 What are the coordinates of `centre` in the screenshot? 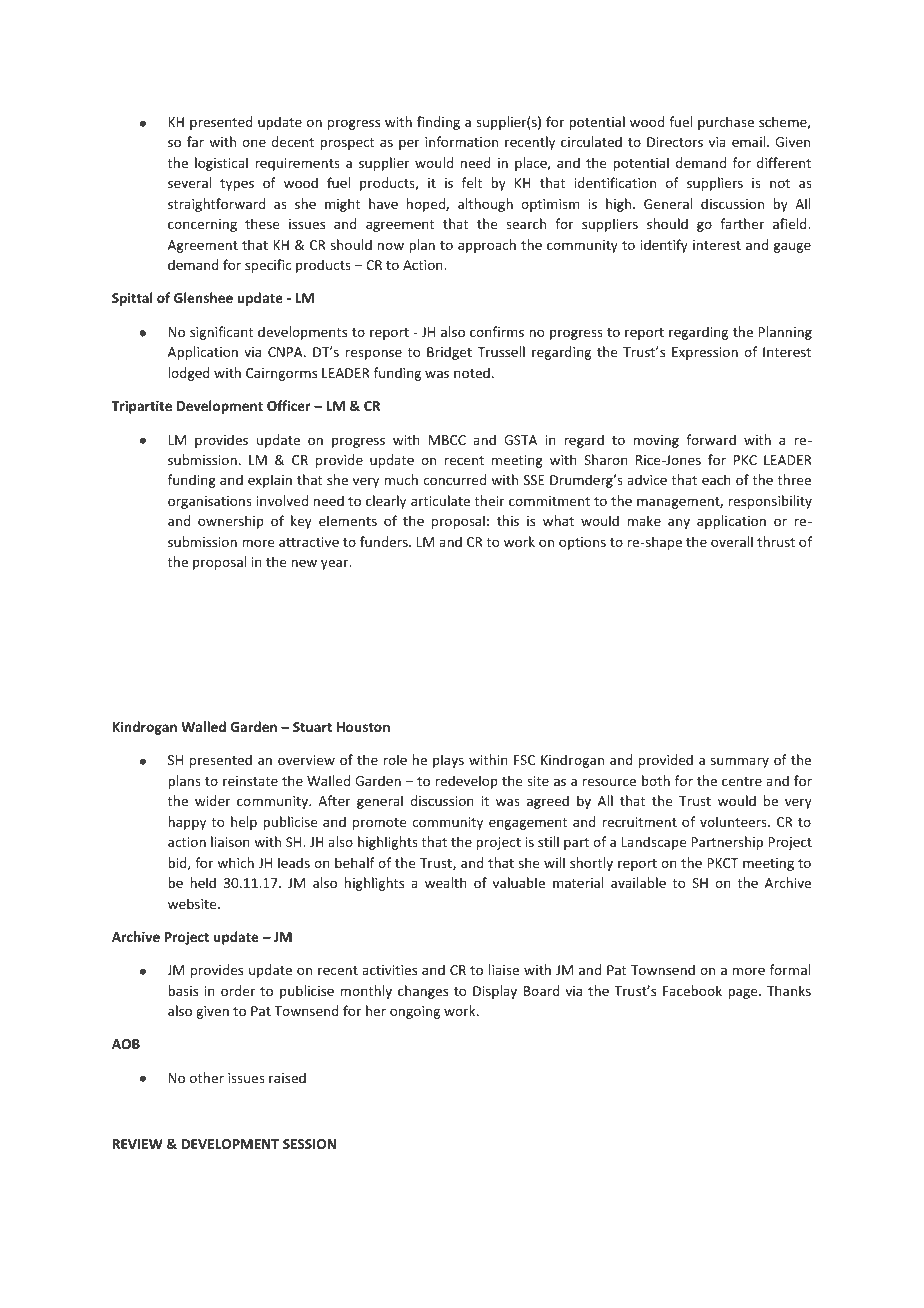 It's located at (742, 781).
